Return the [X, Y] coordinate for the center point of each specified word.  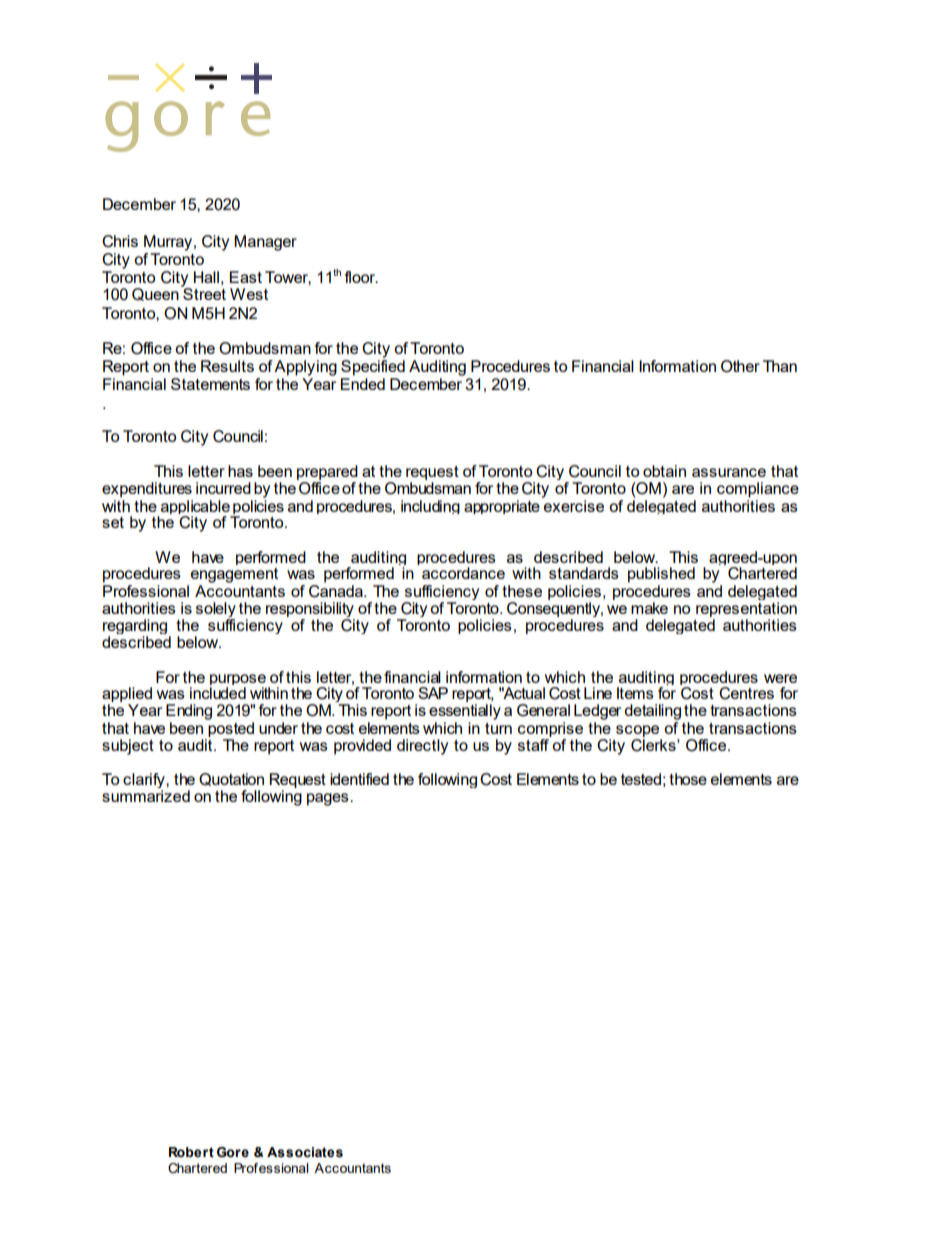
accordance [463, 573]
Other [740, 366]
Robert [191, 1152]
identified [359, 779]
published [661, 575]
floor [361, 277]
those [688, 779]
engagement [234, 575]
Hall [206, 277]
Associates [305, 1152]
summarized [146, 796]
